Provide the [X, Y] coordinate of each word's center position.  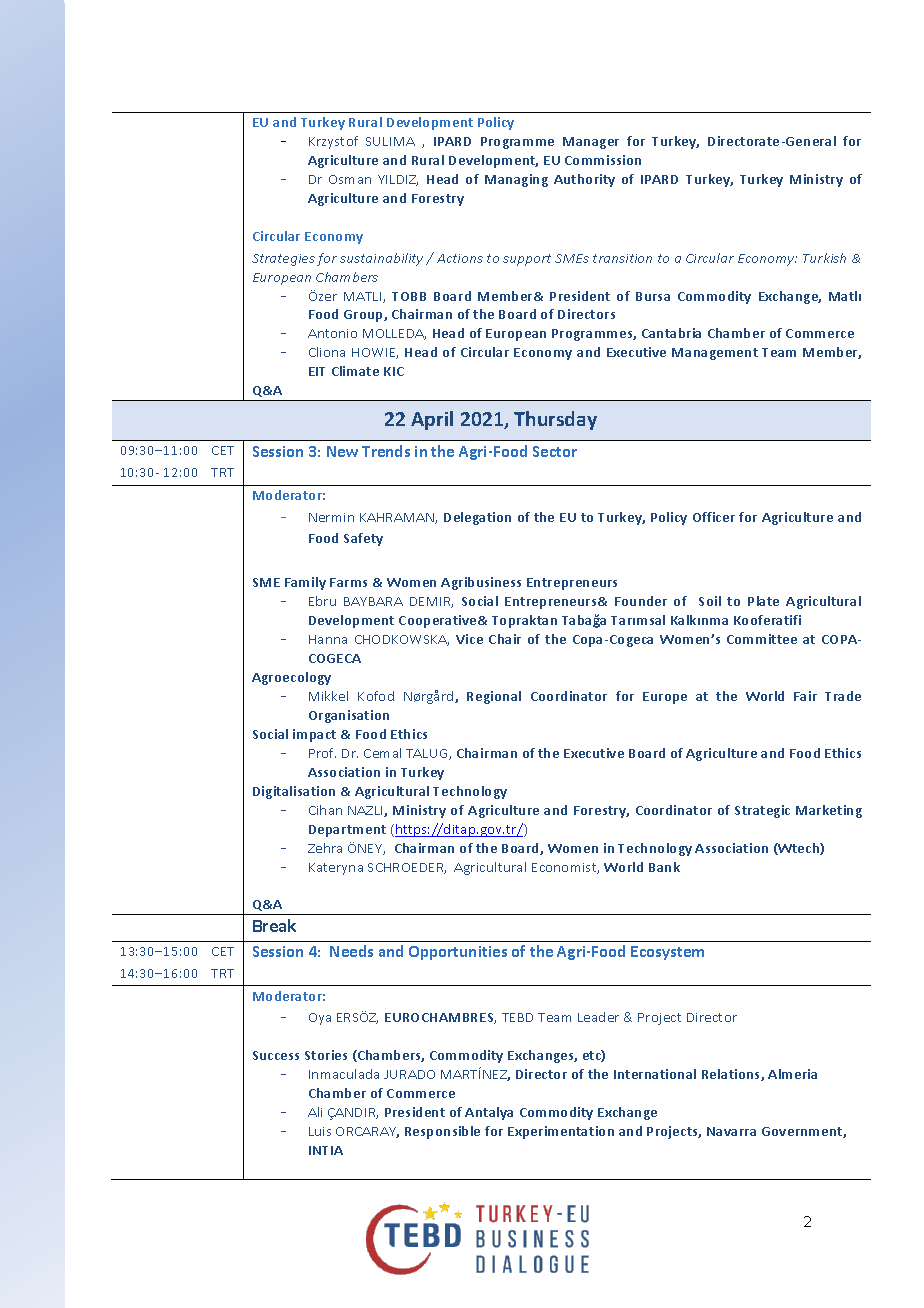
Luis [320, 1131]
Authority [584, 180]
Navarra [731, 1131]
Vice [469, 639]
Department [347, 831]
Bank [664, 867]
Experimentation [561, 1132]
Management [715, 354]
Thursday [555, 420]
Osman [350, 179]
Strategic [762, 811]
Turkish [824, 258]
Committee [762, 639]
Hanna [328, 639]
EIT [317, 371]
